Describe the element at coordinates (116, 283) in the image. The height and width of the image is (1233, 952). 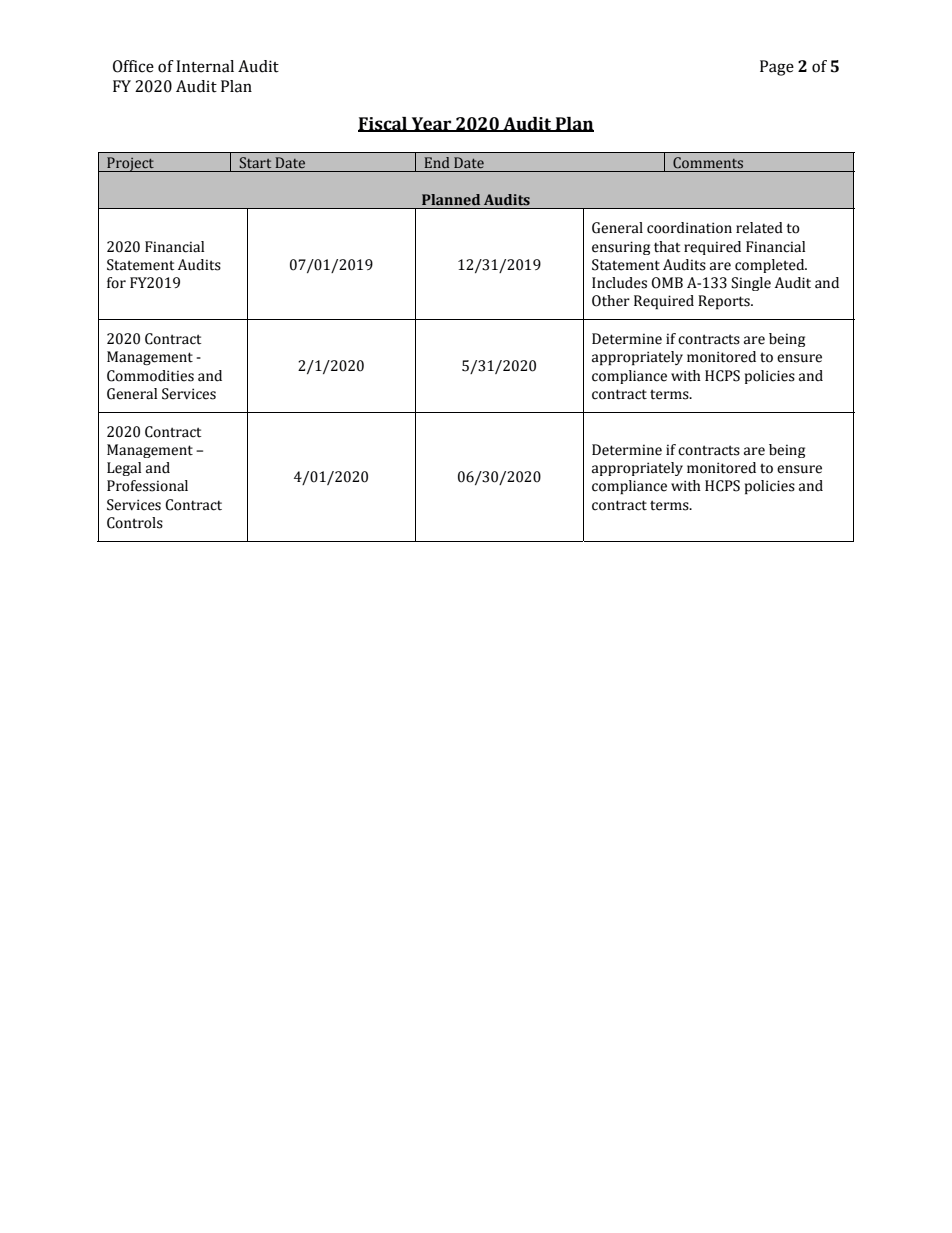
I see `for` at that location.
